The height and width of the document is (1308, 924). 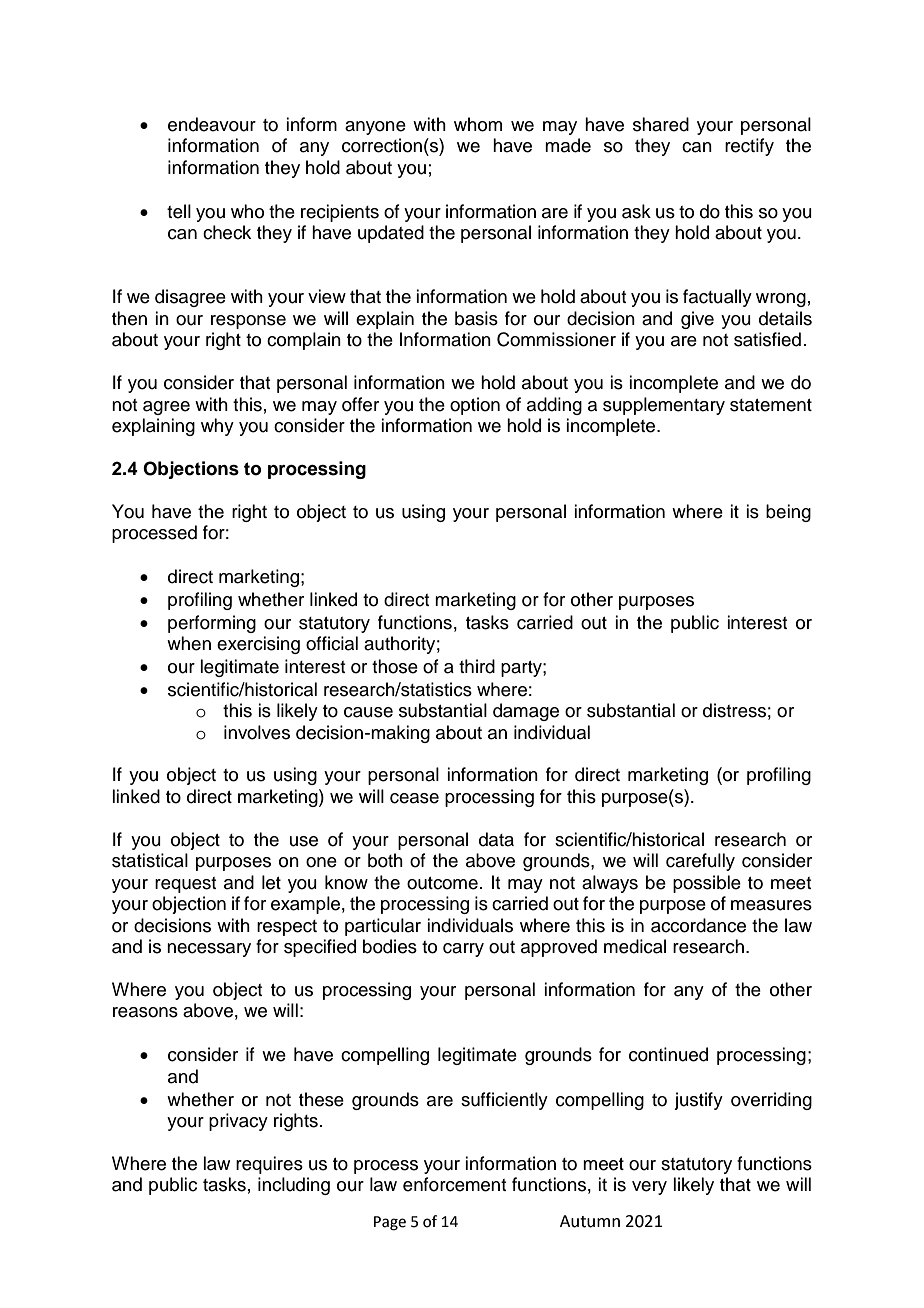 I want to click on endeavour, so click(x=212, y=124).
